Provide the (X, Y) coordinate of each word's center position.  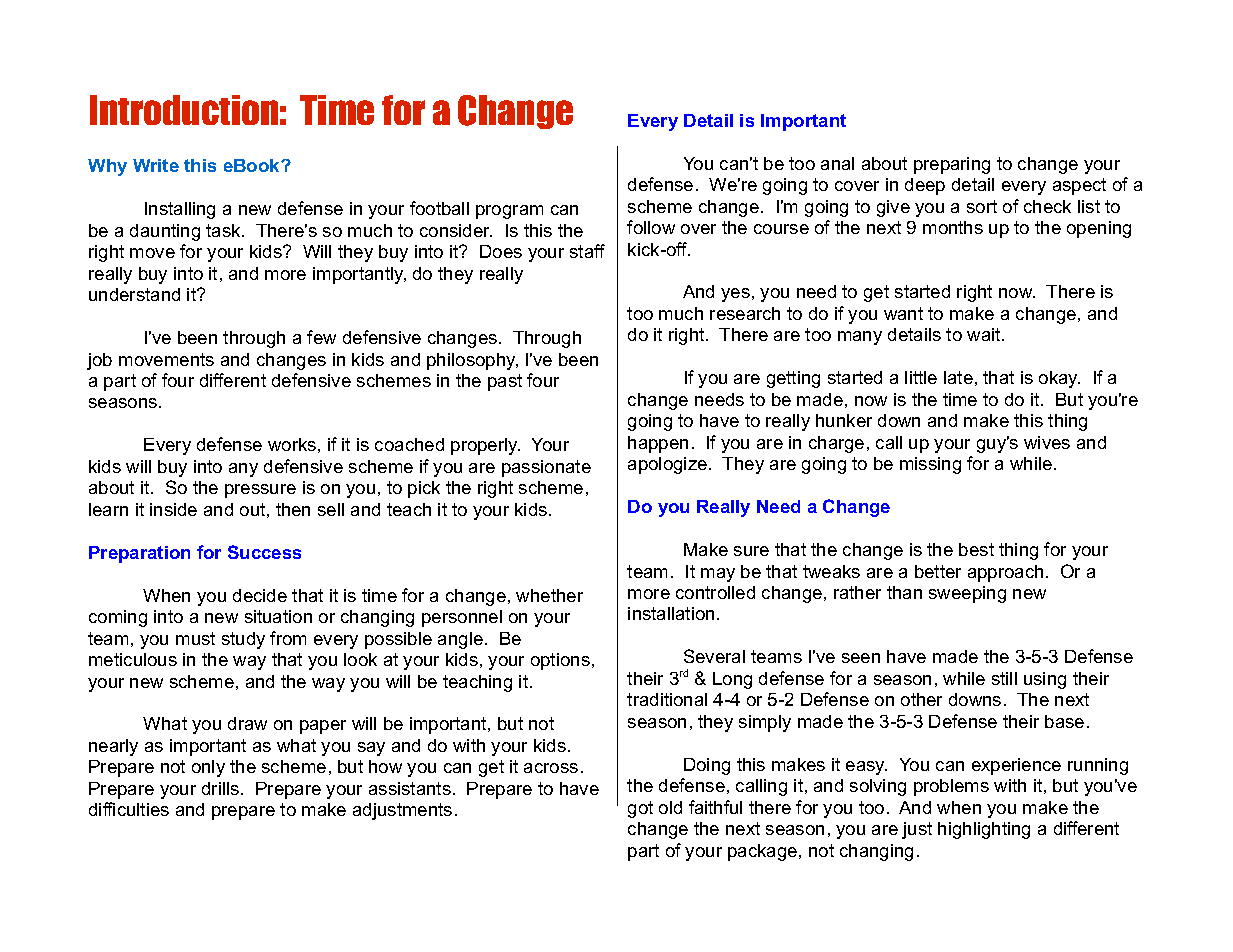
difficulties (129, 809)
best (976, 549)
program (509, 212)
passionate (546, 468)
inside (173, 509)
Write (156, 165)
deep (925, 186)
